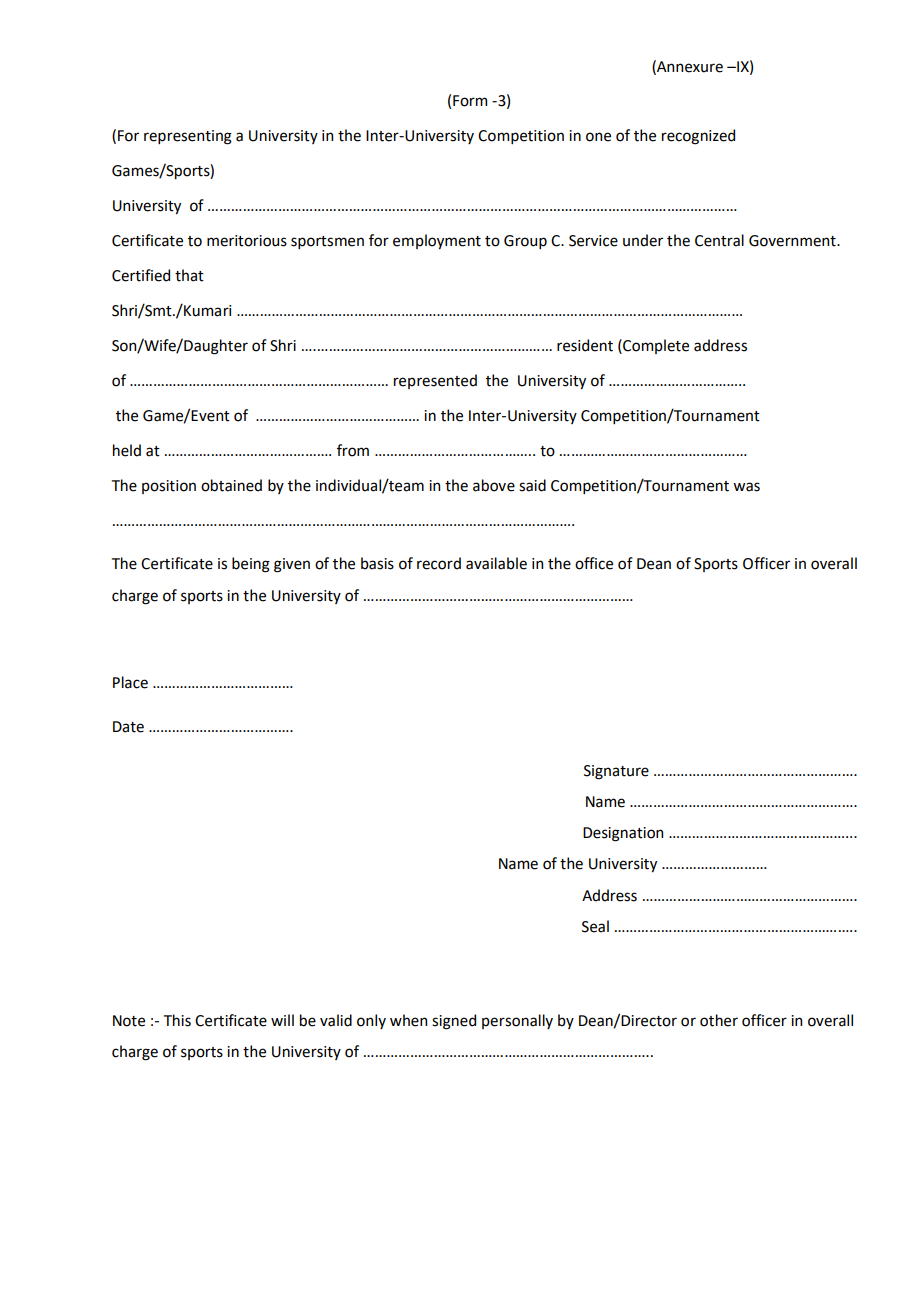 The image size is (924, 1308). What do you see at coordinates (177, 1020) in the screenshot?
I see `This` at bounding box center [177, 1020].
